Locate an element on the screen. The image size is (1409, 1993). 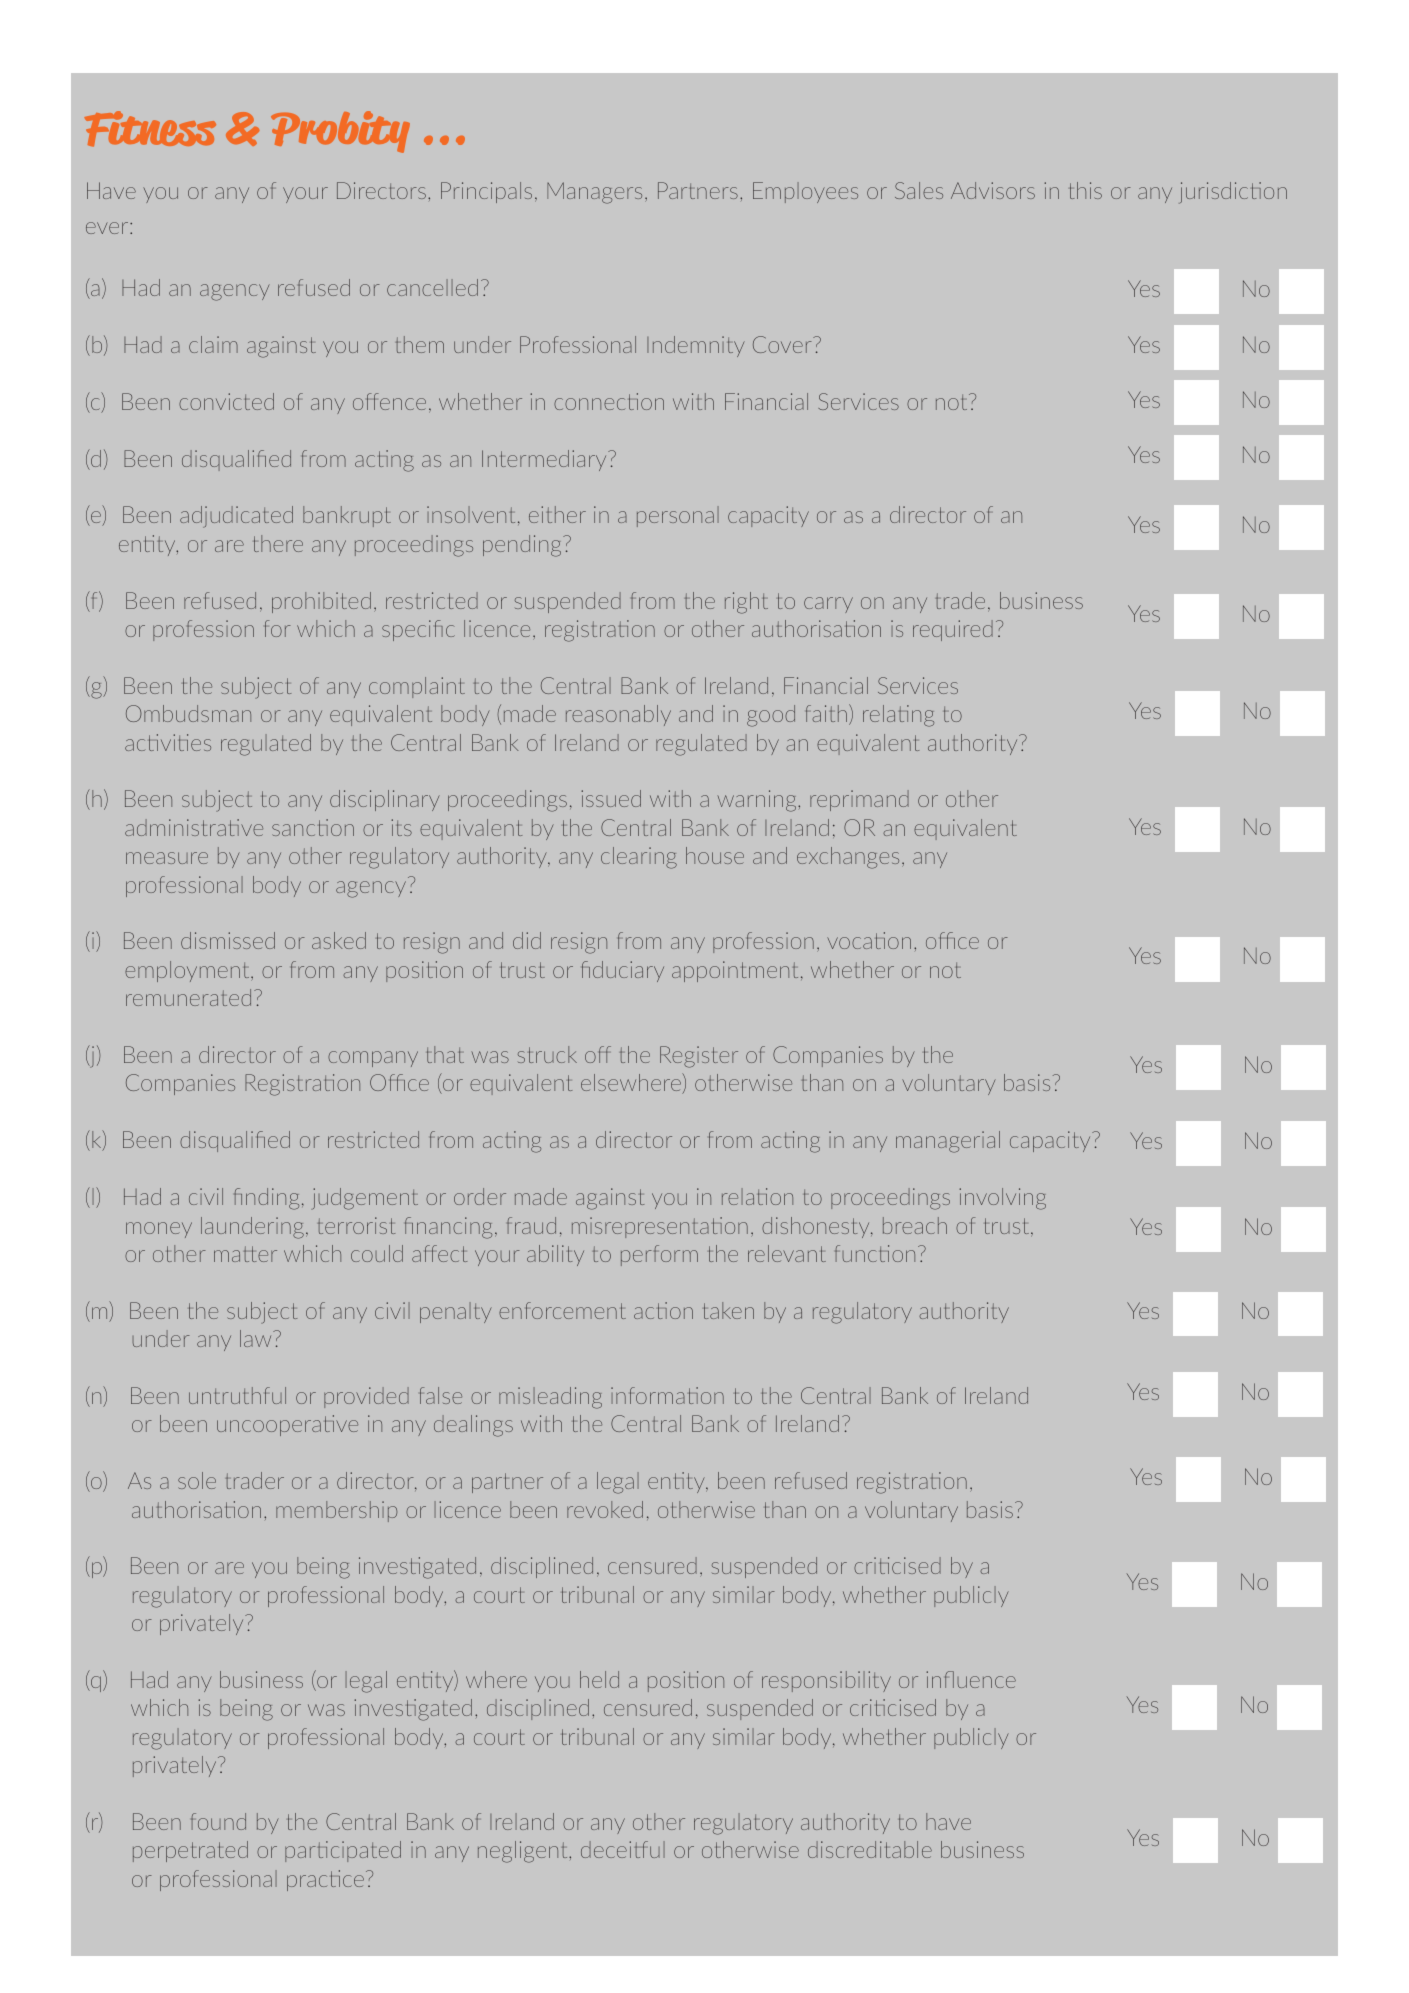
reasonably is located at coordinates (618, 715).
